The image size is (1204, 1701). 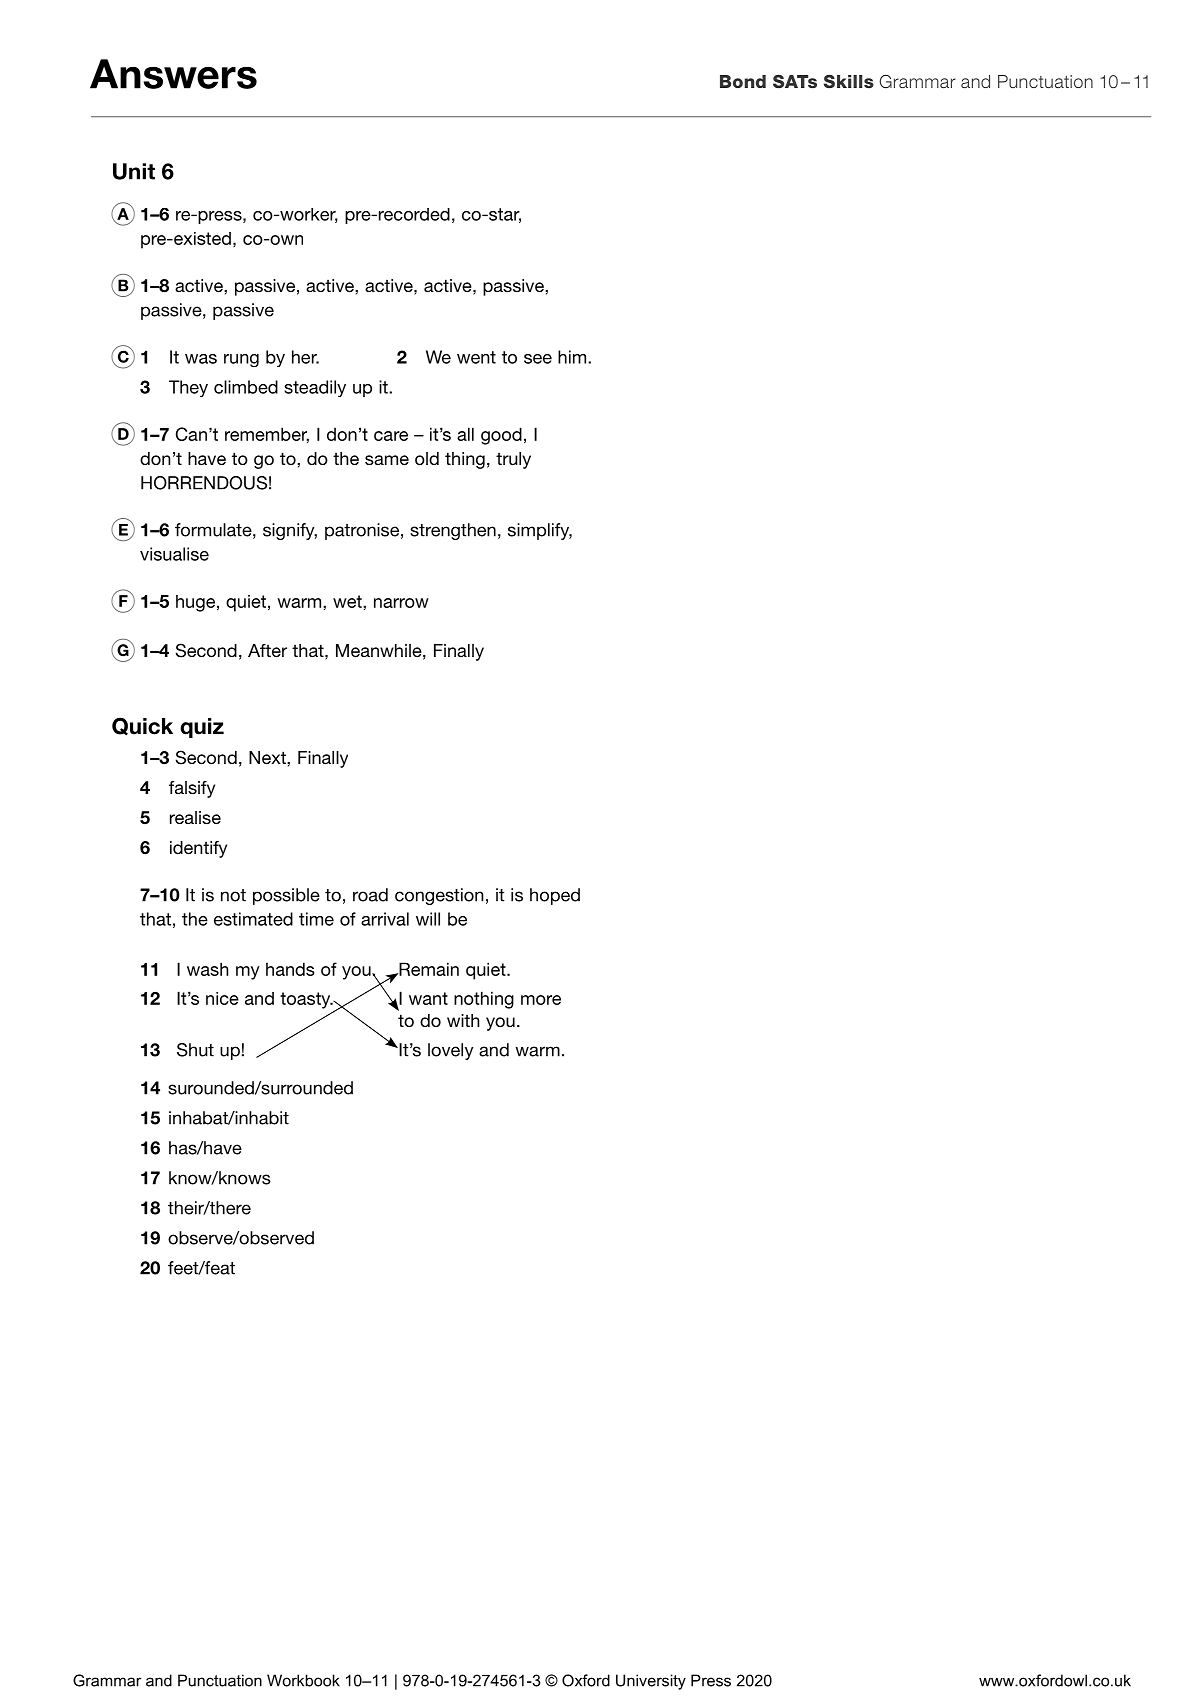 What do you see at coordinates (743, 81) in the screenshot?
I see `Bond` at bounding box center [743, 81].
